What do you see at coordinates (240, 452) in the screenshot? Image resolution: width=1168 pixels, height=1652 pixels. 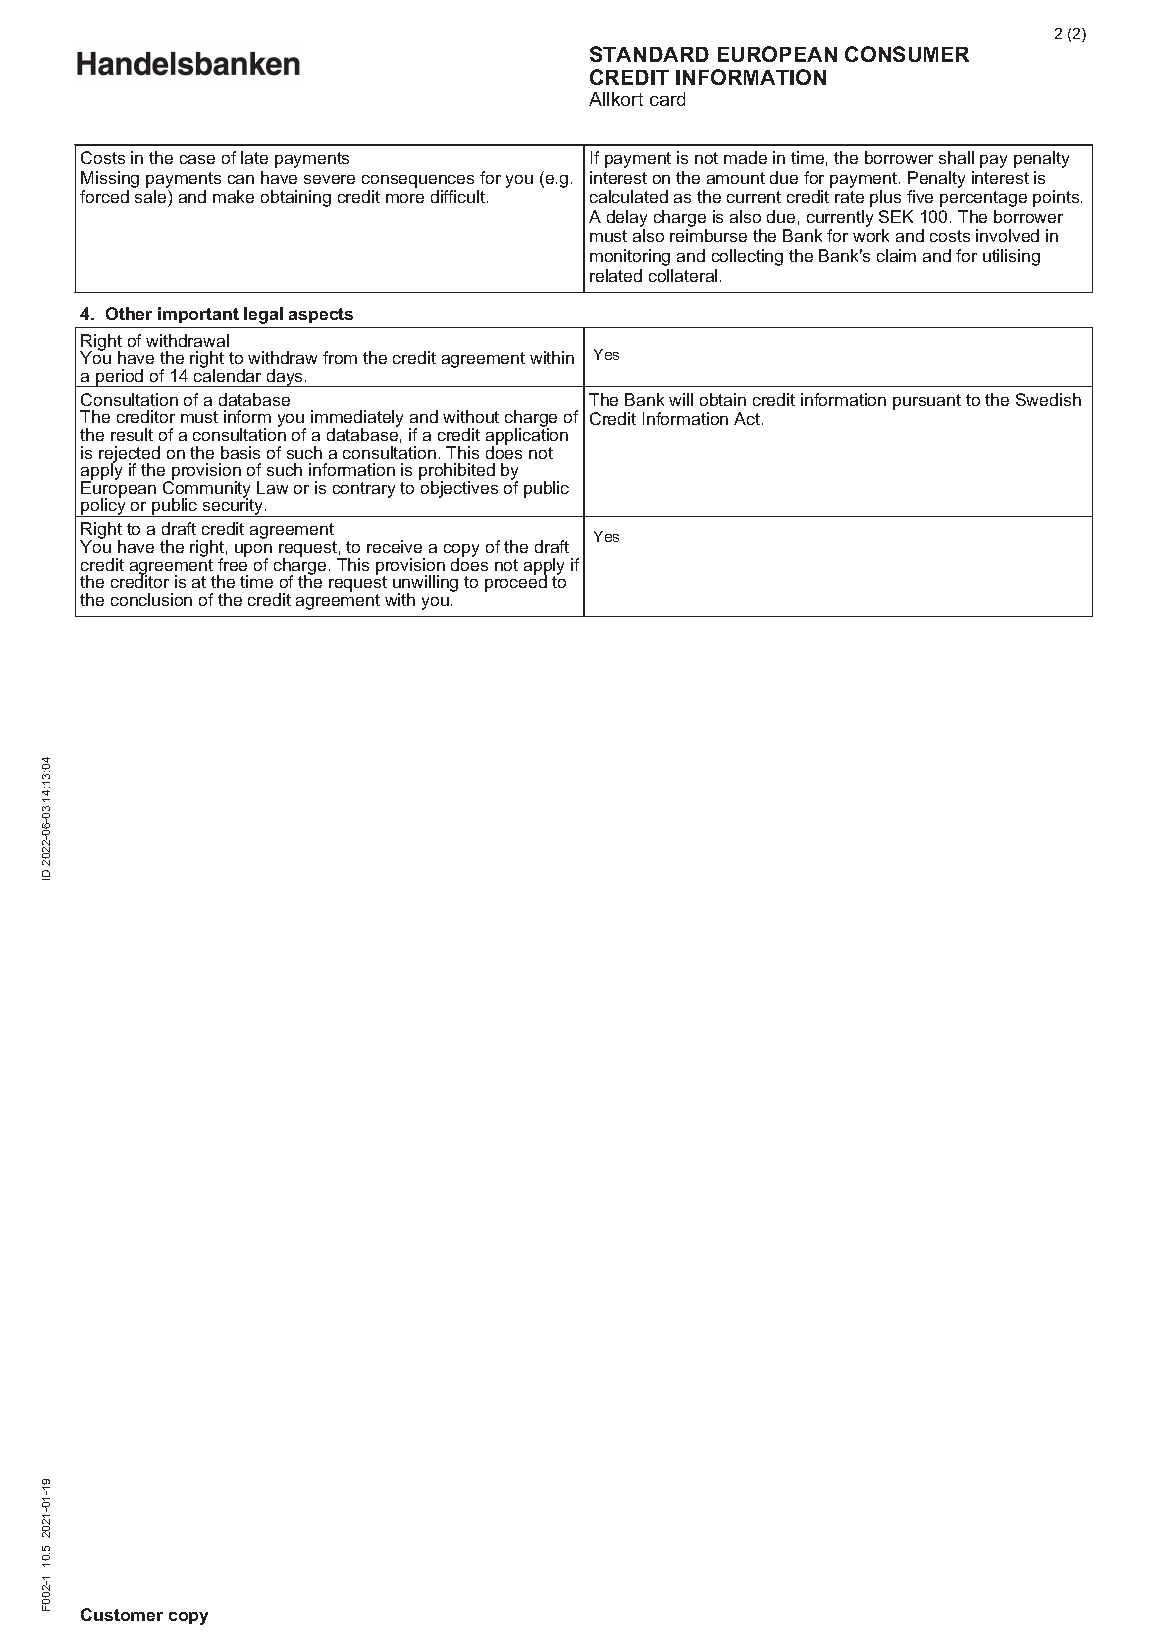 I see `basis` at bounding box center [240, 452].
